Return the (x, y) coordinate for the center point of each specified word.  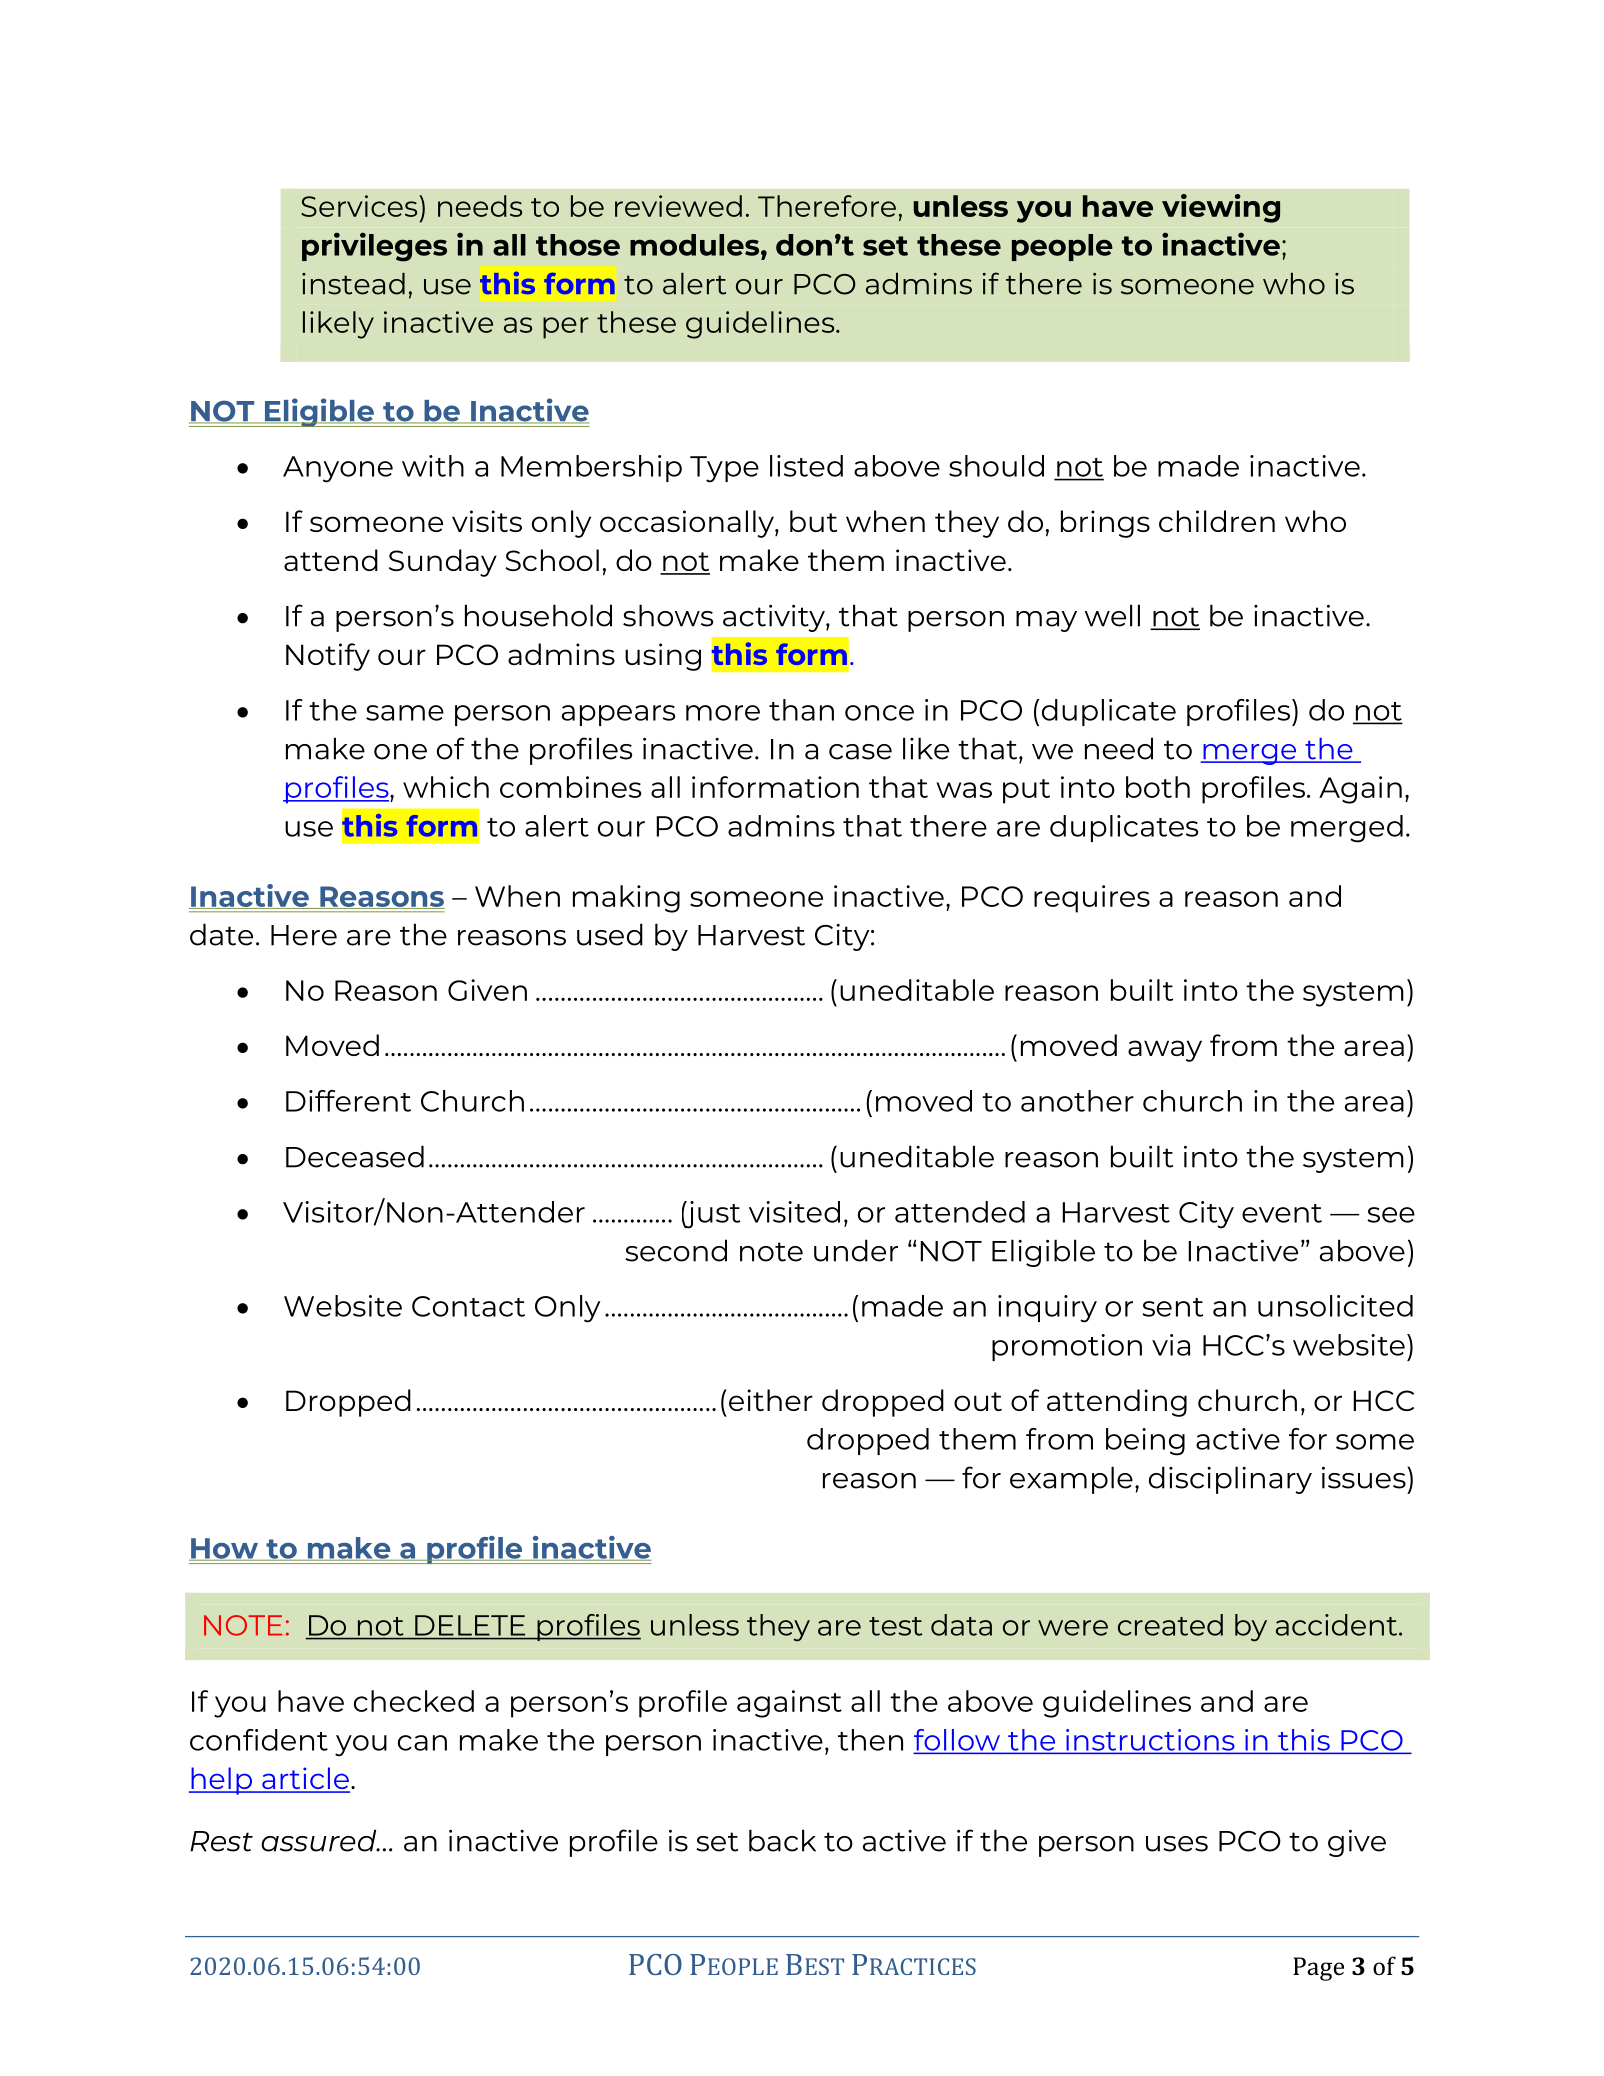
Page (1318, 1969)
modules (696, 245)
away (1165, 1051)
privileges (374, 247)
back (782, 1840)
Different (348, 1101)
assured (320, 1840)
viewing (1221, 208)
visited (794, 1212)
